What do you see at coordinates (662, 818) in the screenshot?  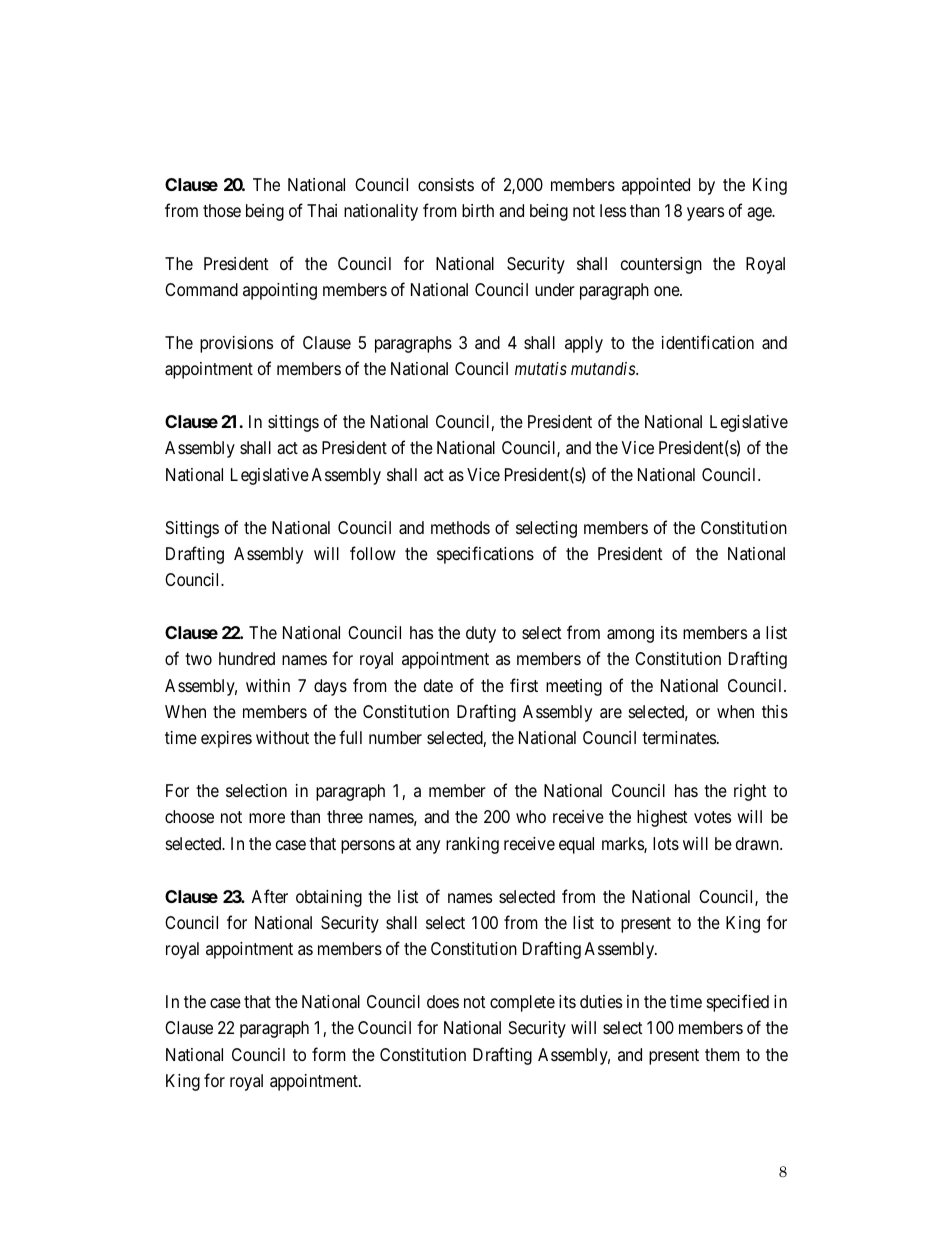 I see `highest` at bounding box center [662, 818].
